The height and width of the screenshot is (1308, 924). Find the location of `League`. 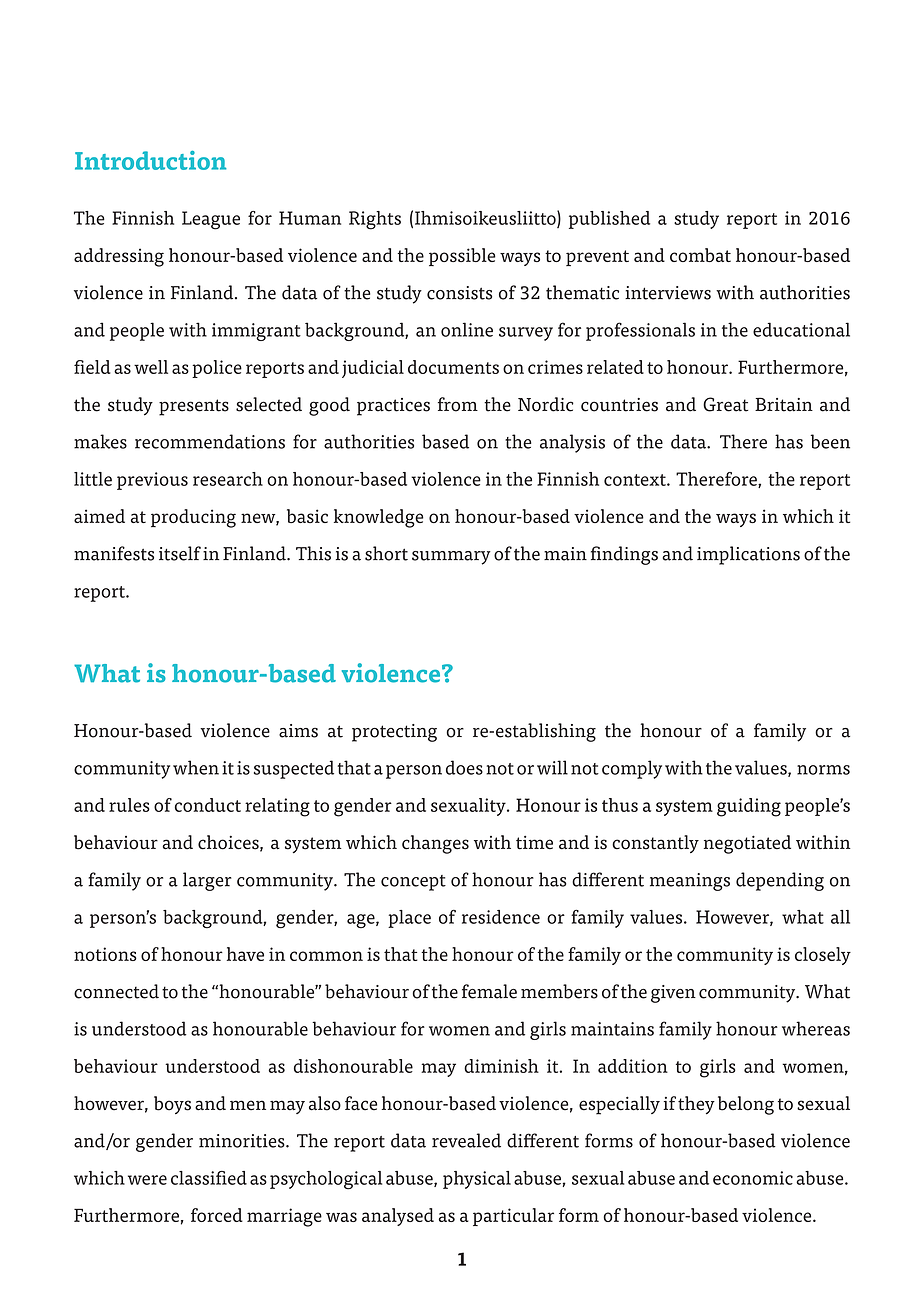

League is located at coordinates (211, 220).
